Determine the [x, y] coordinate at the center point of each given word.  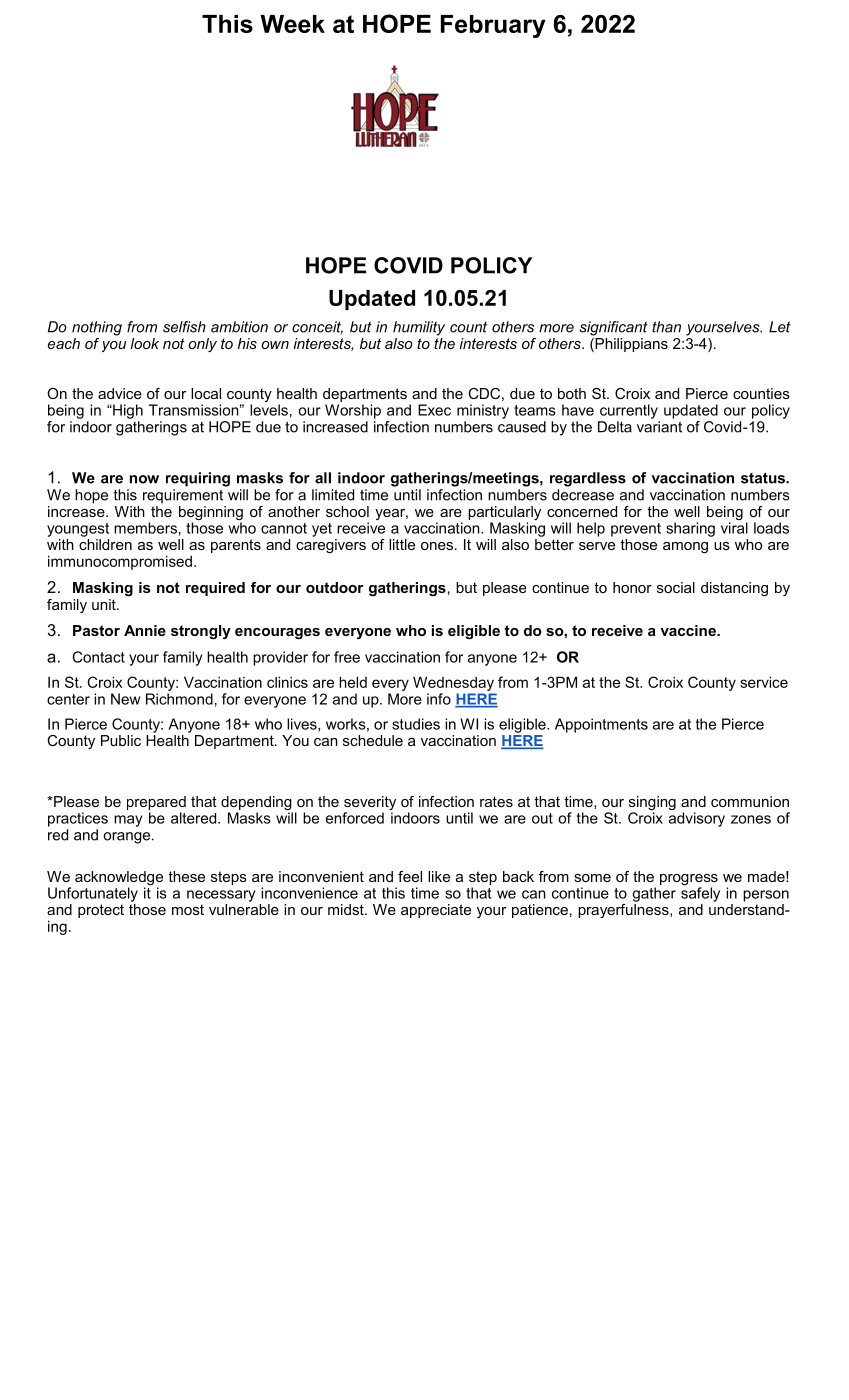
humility [419, 328]
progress [689, 881]
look [144, 343]
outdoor [335, 587]
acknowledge [119, 879]
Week [292, 24]
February [493, 26]
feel [410, 876]
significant [613, 328]
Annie [145, 630]
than [666, 327]
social [676, 587]
